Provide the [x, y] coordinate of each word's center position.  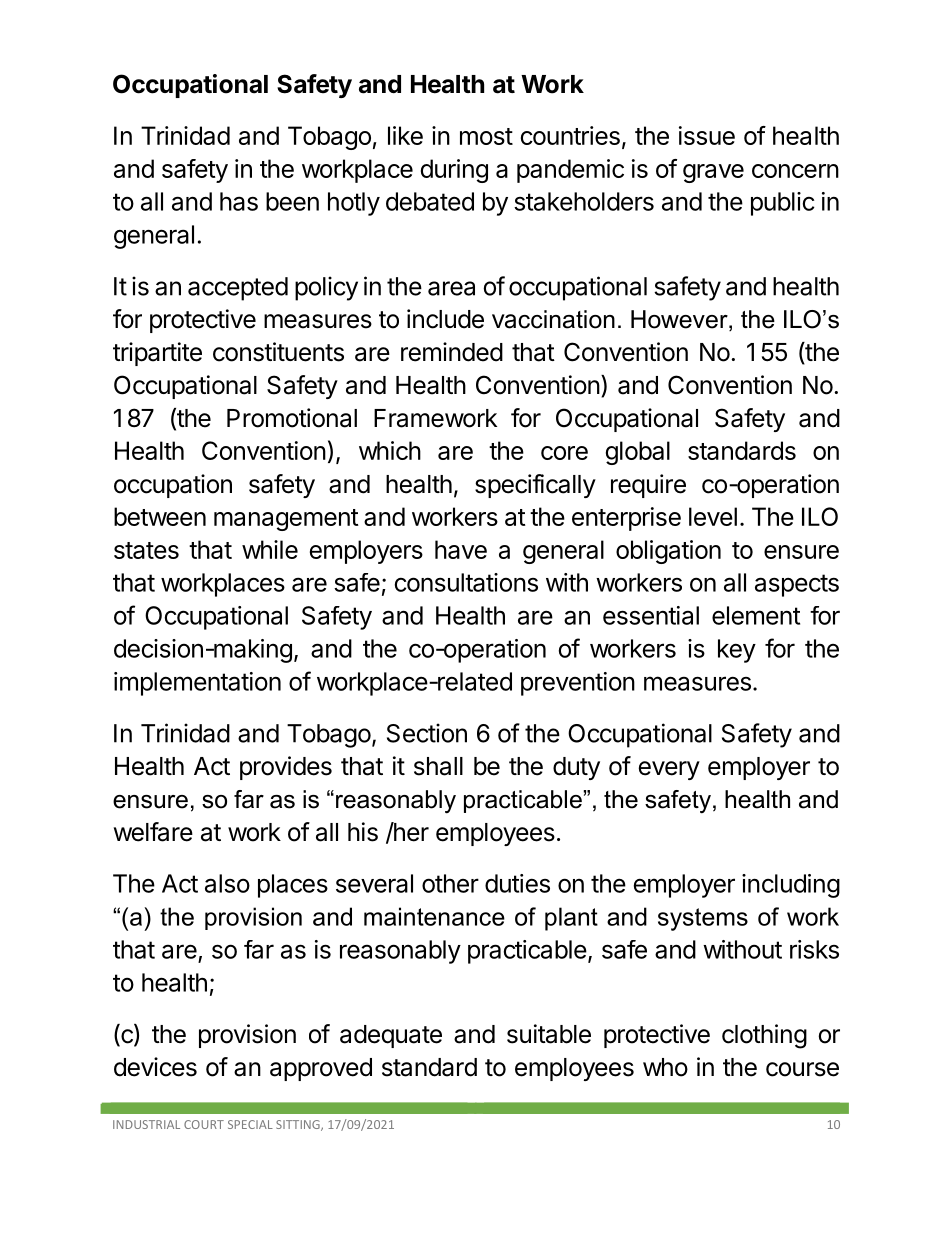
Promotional [292, 418]
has [239, 201]
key [737, 651]
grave [713, 173]
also [227, 883]
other [450, 883]
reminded [452, 352]
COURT [204, 1124]
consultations [466, 582]
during [454, 171]
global [638, 453]
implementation [197, 684]
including [791, 886]
